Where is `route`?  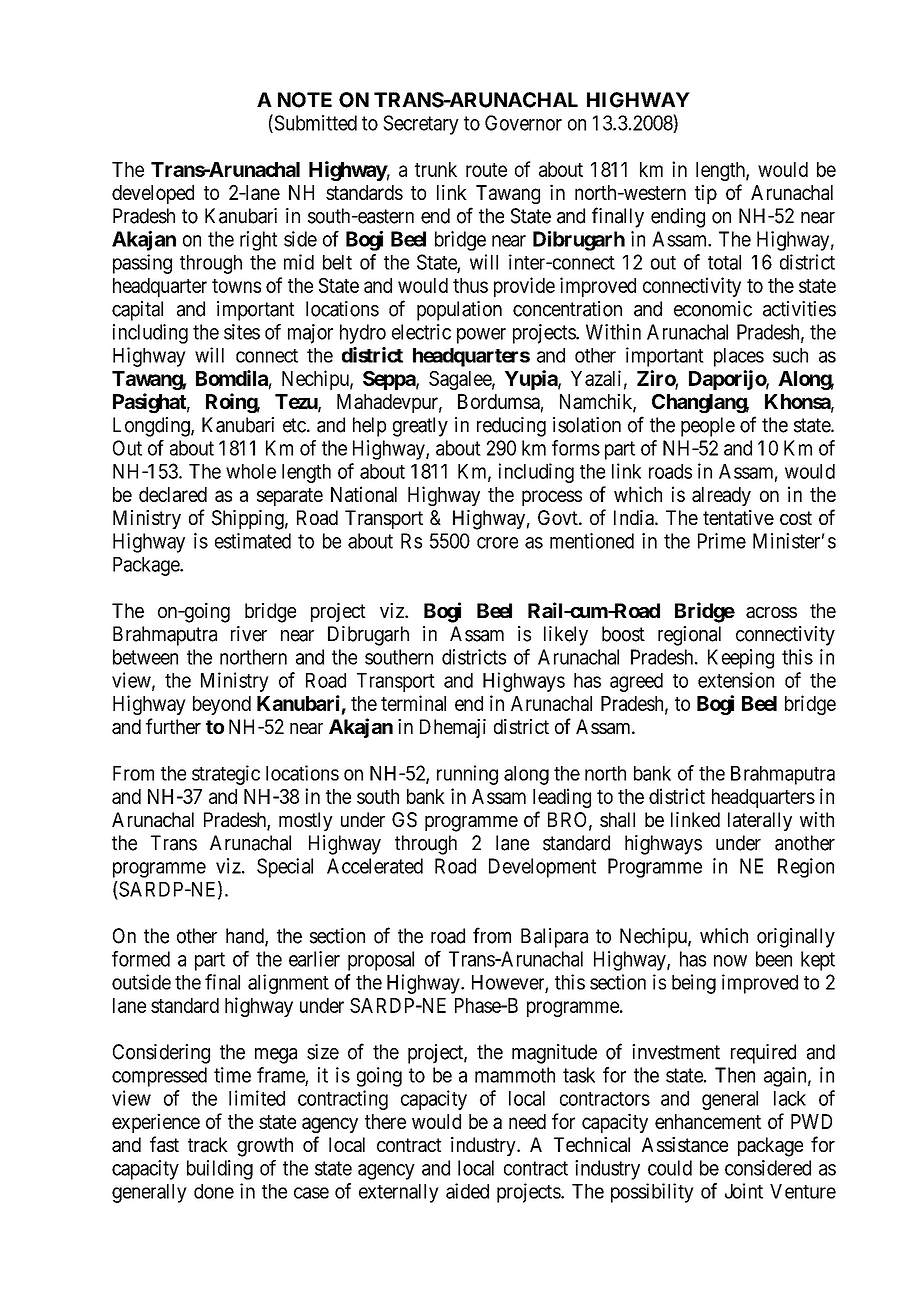
route is located at coordinates (486, 170).
